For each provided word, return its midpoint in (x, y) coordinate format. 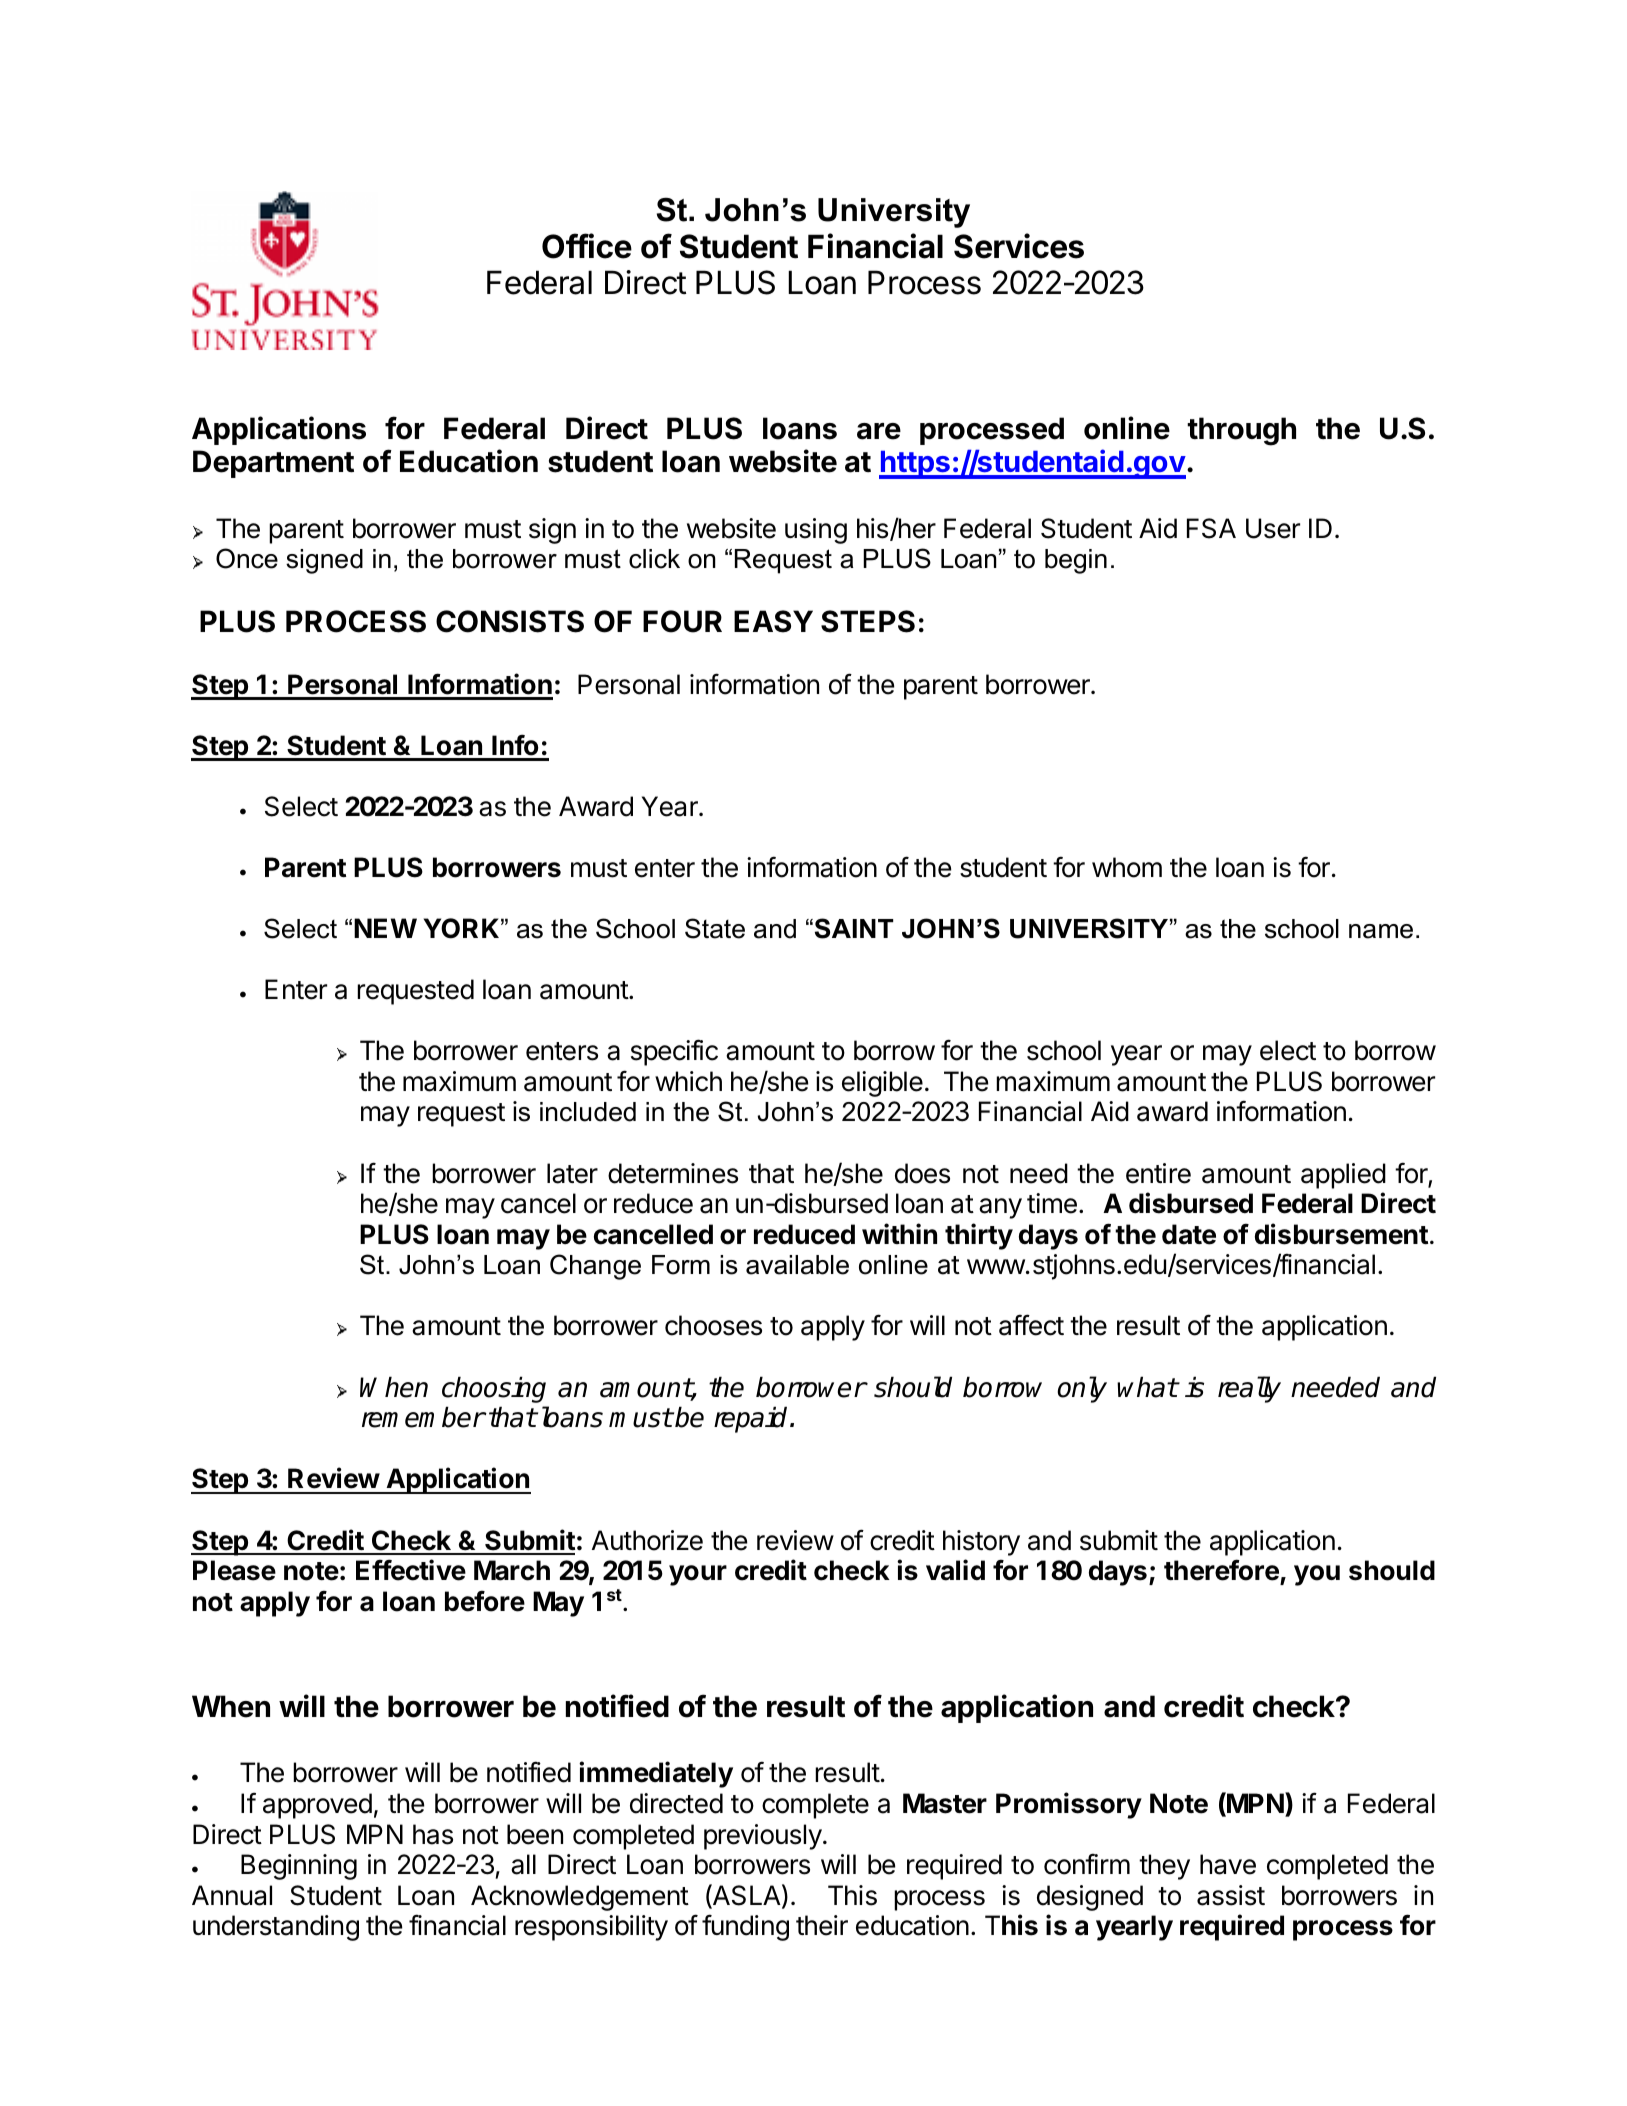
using (816, 531)
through (1241, 431)
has (433, 1834)
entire (1158, 1173)
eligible (882, 1084)
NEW (385, 928)
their (822, 1925)
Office (587, 246)
